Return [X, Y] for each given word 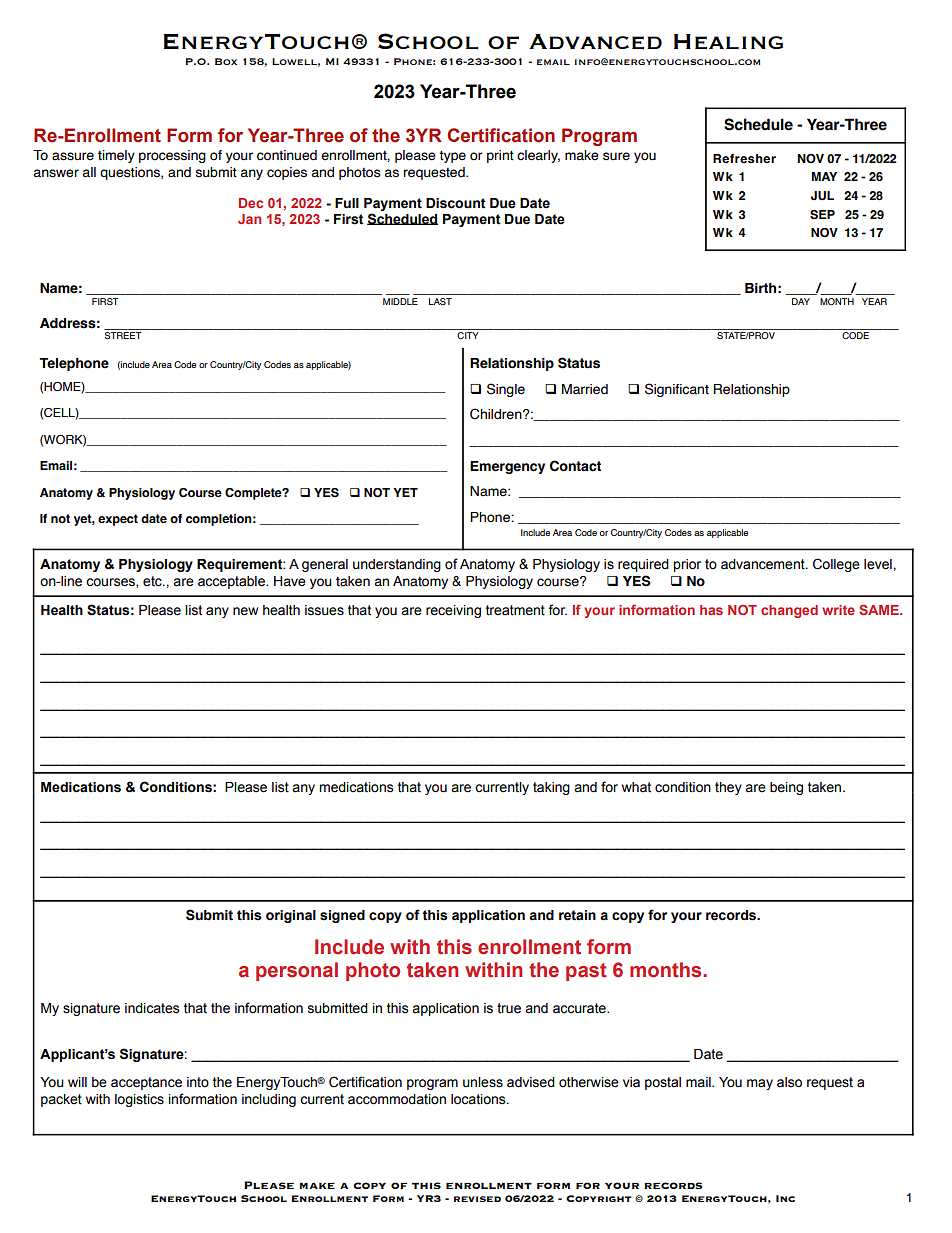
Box [226, 61]
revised [477, 1199]
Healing [728, 42]
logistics [139, 1100]
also [789, 1082]
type [452, 157]
